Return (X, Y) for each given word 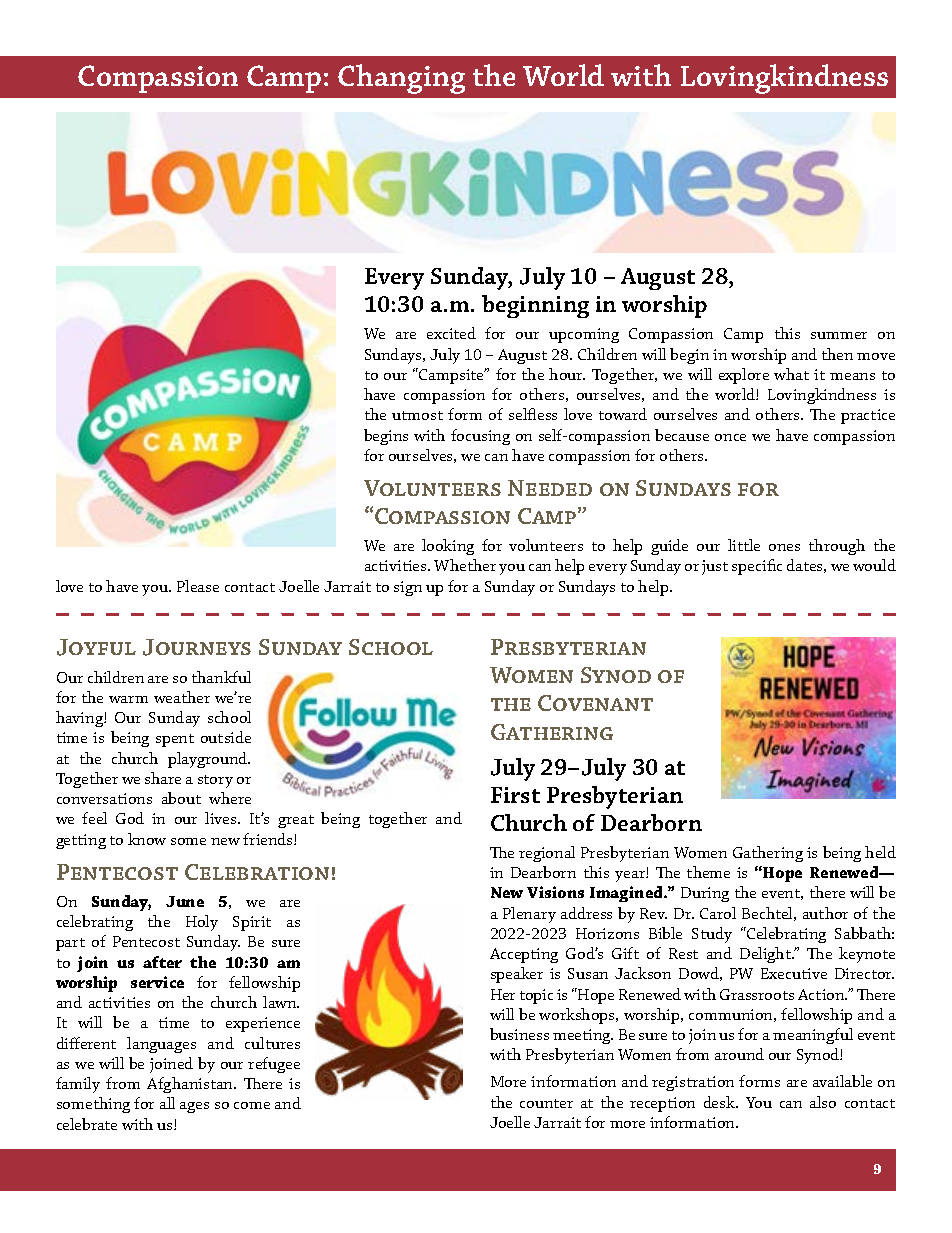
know (147, 839)
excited (451, 333)
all (167, 1103)
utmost (417, 415)
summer (839, 335)
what (791, 374)
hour (567, 374)
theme (708, 872)
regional (547, 854)
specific (757, 567)
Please (198, 586)
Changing (401, 79)
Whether (465, 565)
